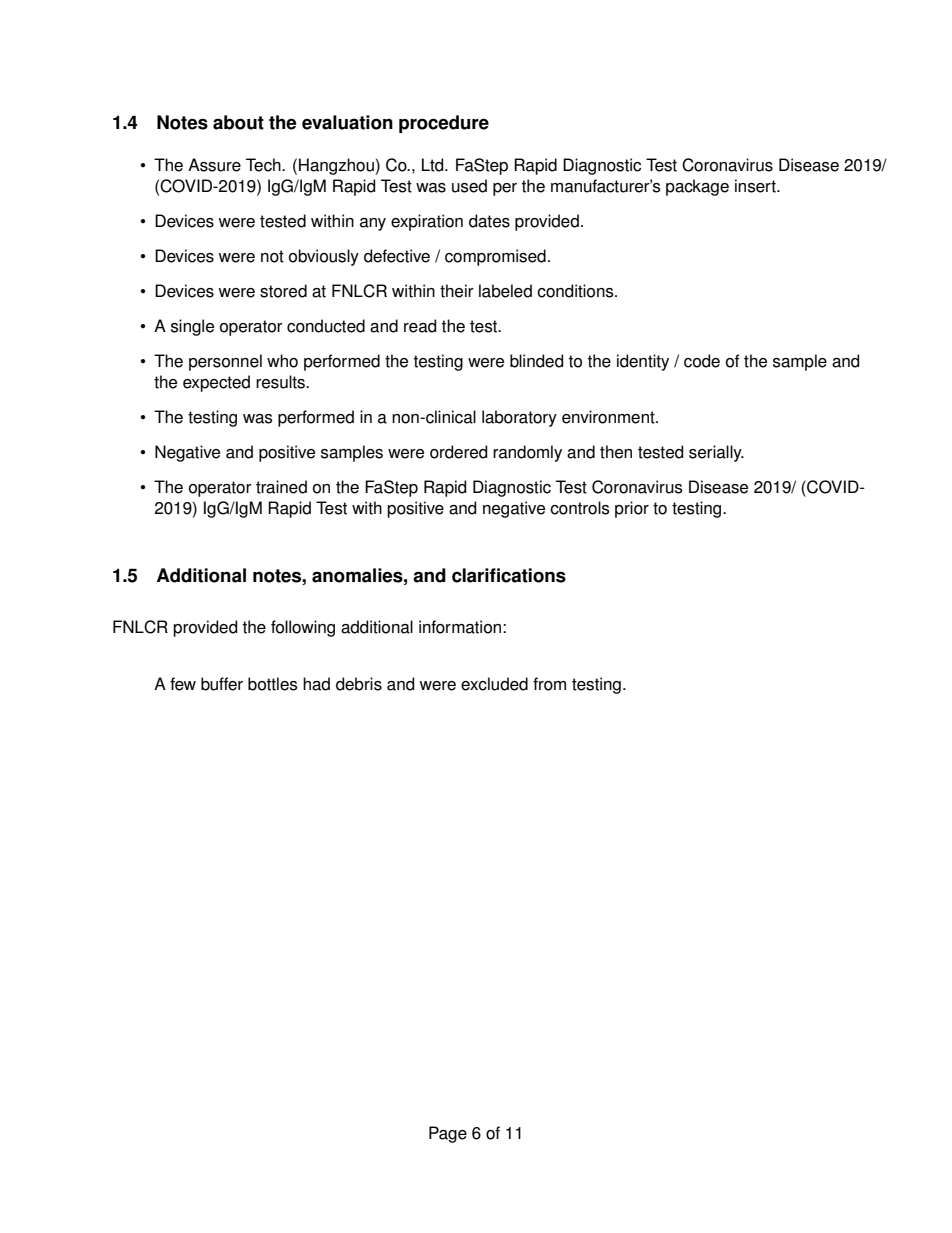  What do you see at coordinates (469, 186) in the image?
I see `used` at bounding box center [469, 186].
